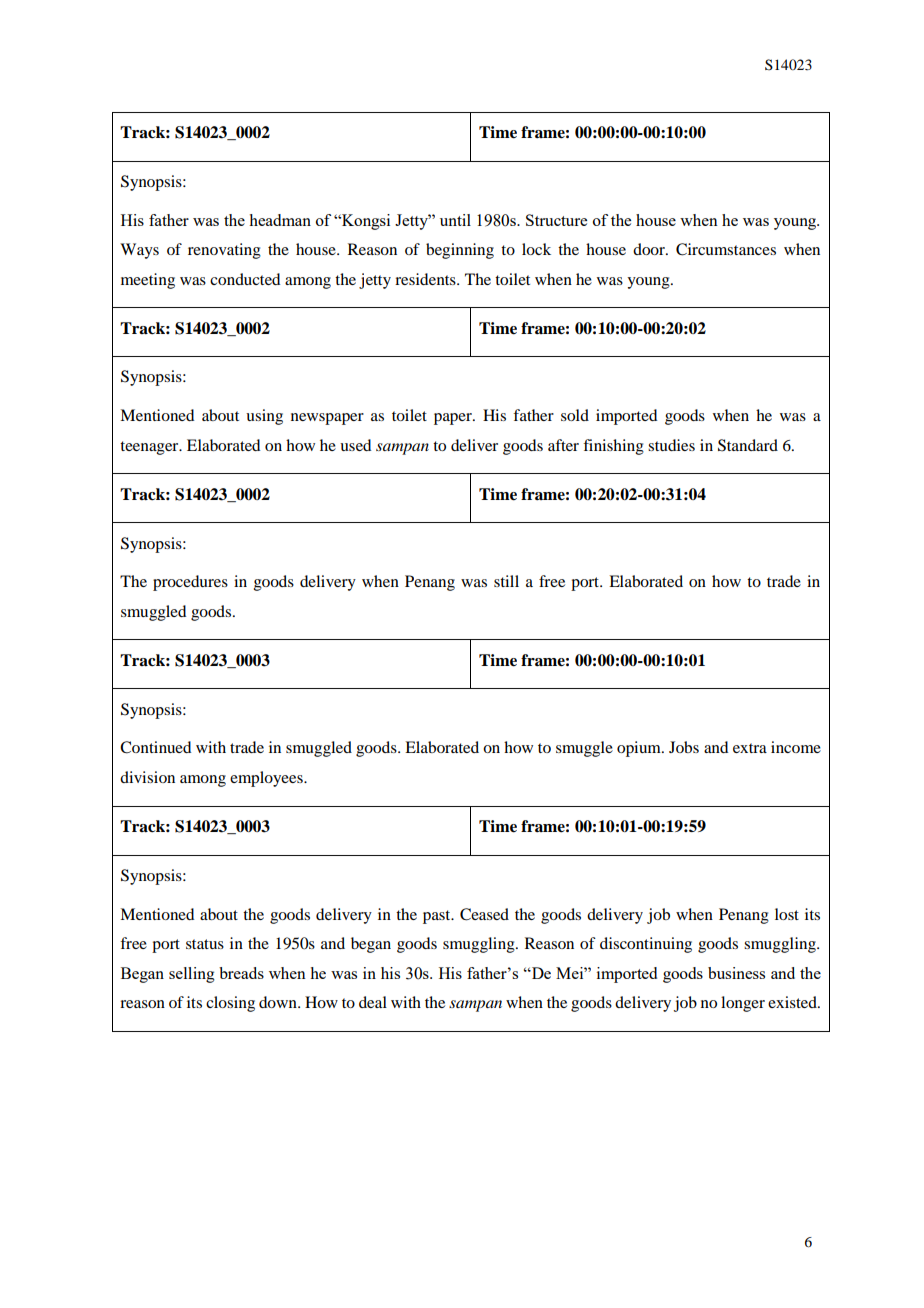 The image size is (924, 1308). I want to click on beginning, so click(460, 251).
